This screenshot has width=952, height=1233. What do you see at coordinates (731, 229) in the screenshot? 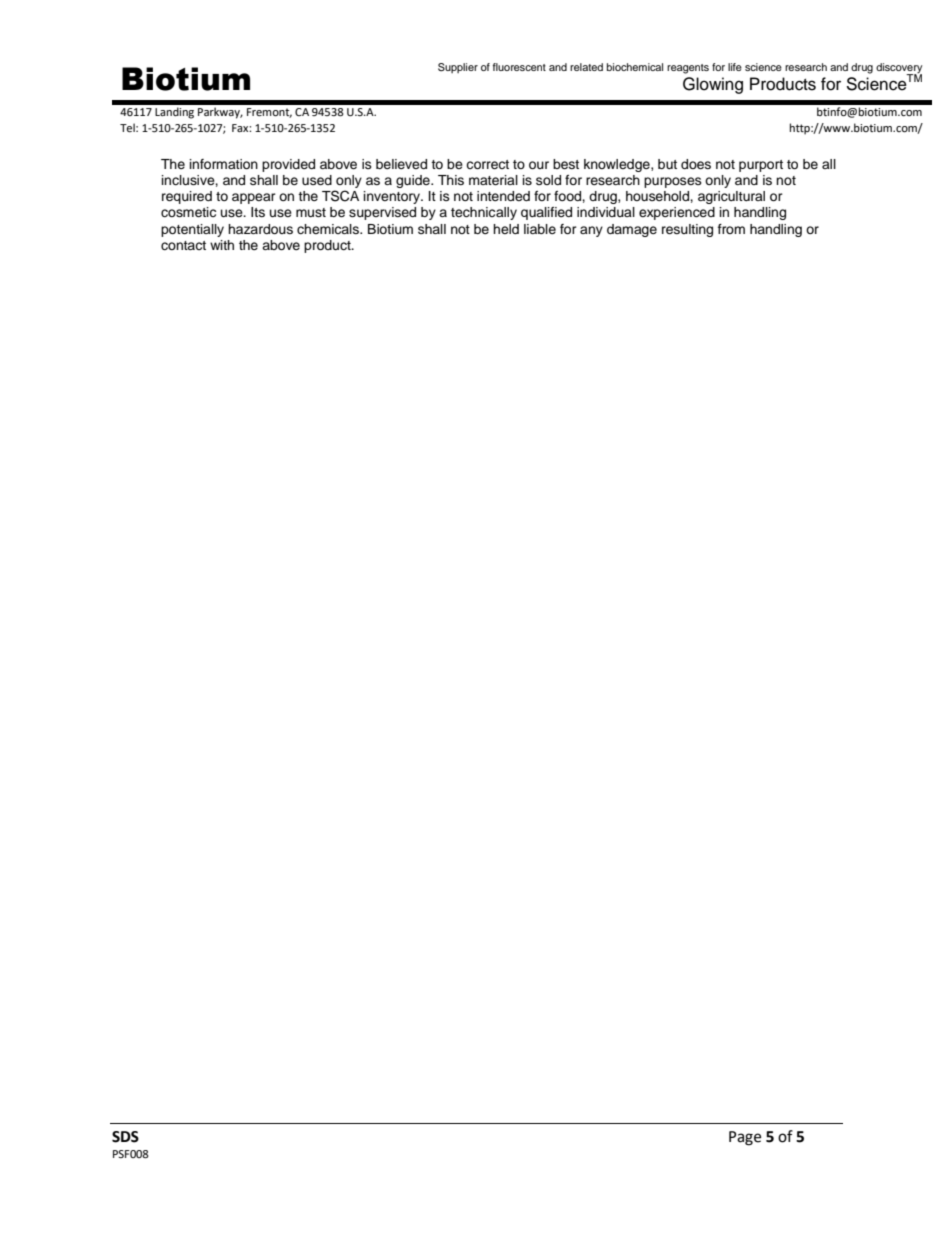
I see `from` at bounding box center [731, 229].
